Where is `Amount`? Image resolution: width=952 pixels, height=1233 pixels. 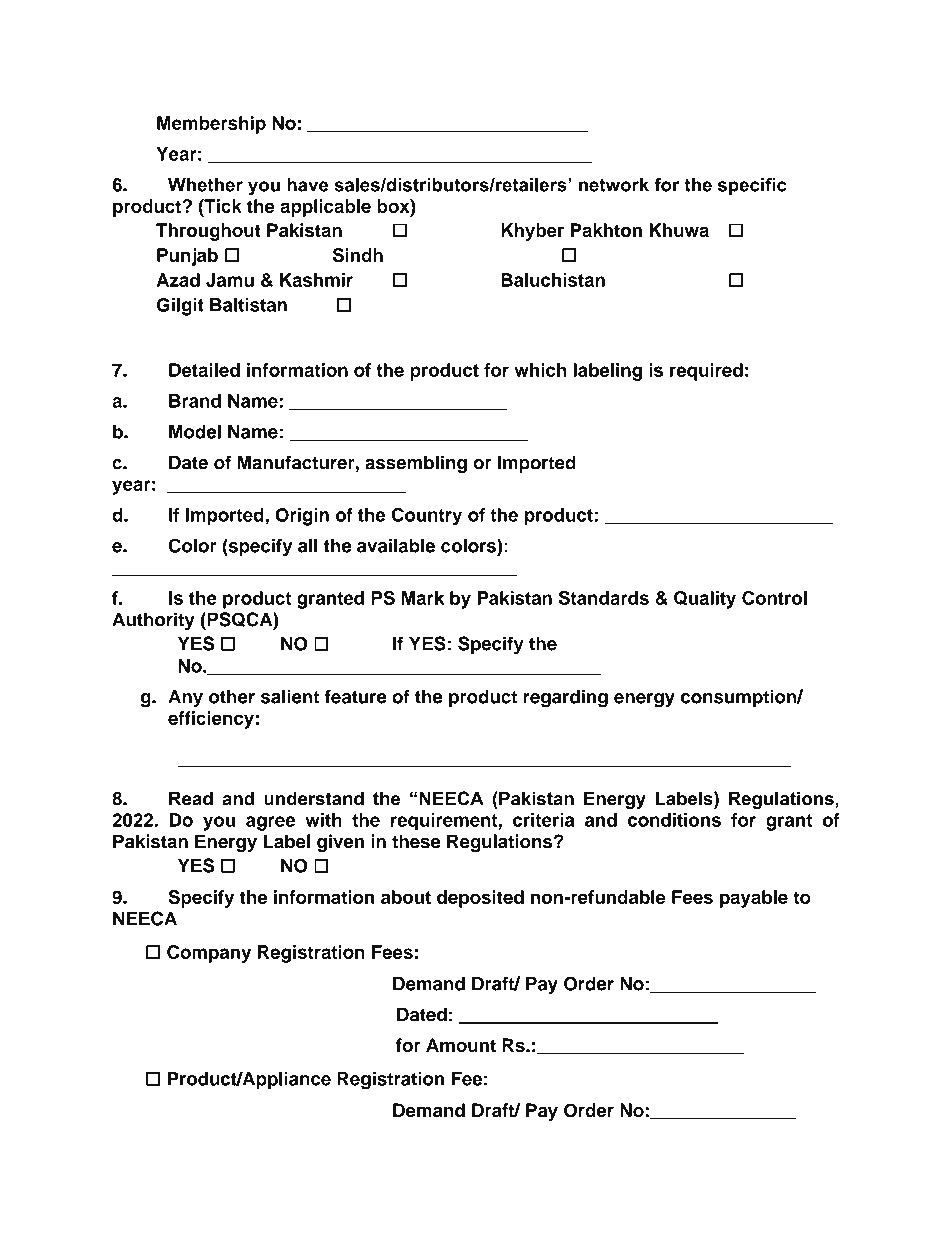
Amount is located at coordinates (461, 1045).
